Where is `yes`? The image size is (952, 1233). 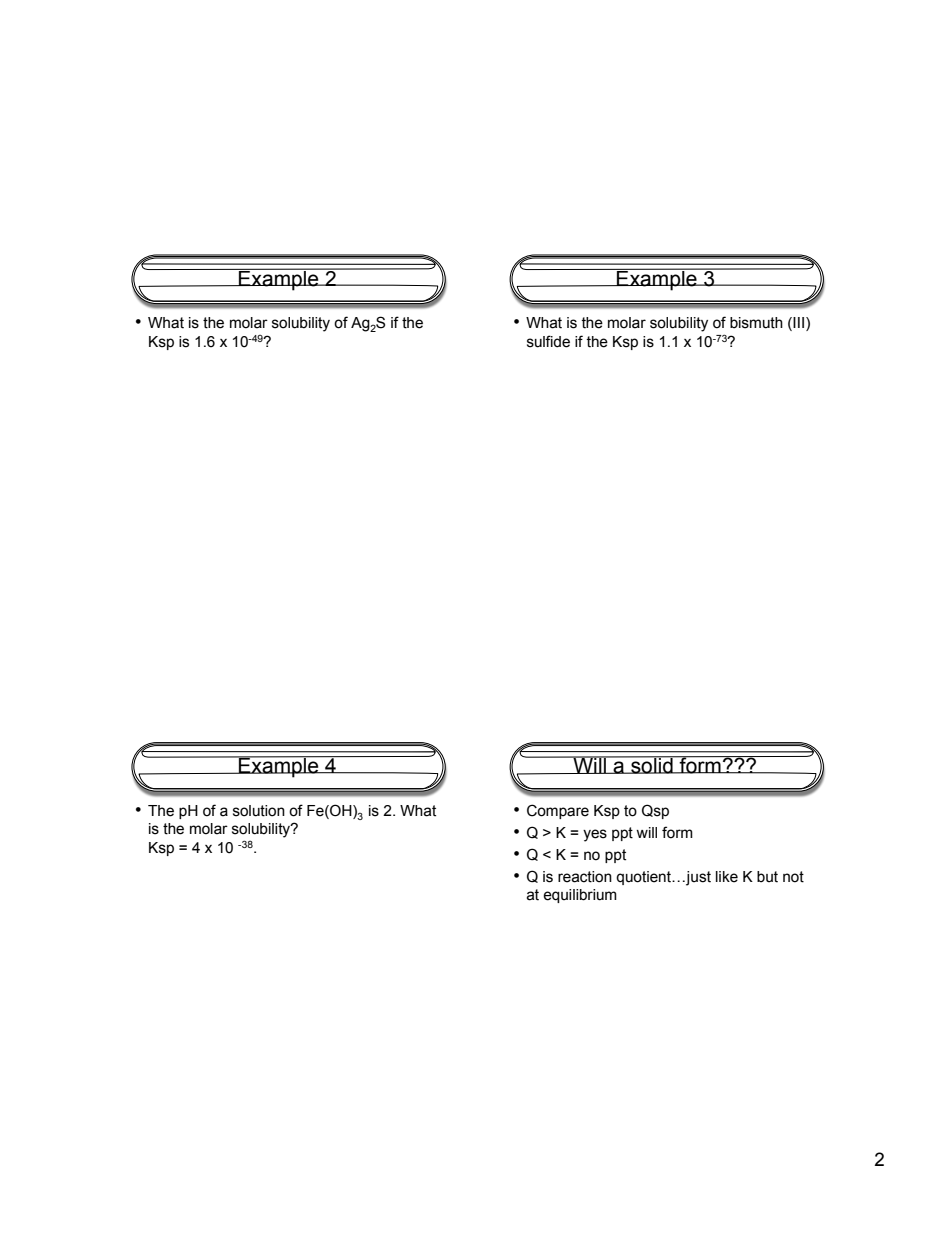 yes is located at coordinates (595, 835).
